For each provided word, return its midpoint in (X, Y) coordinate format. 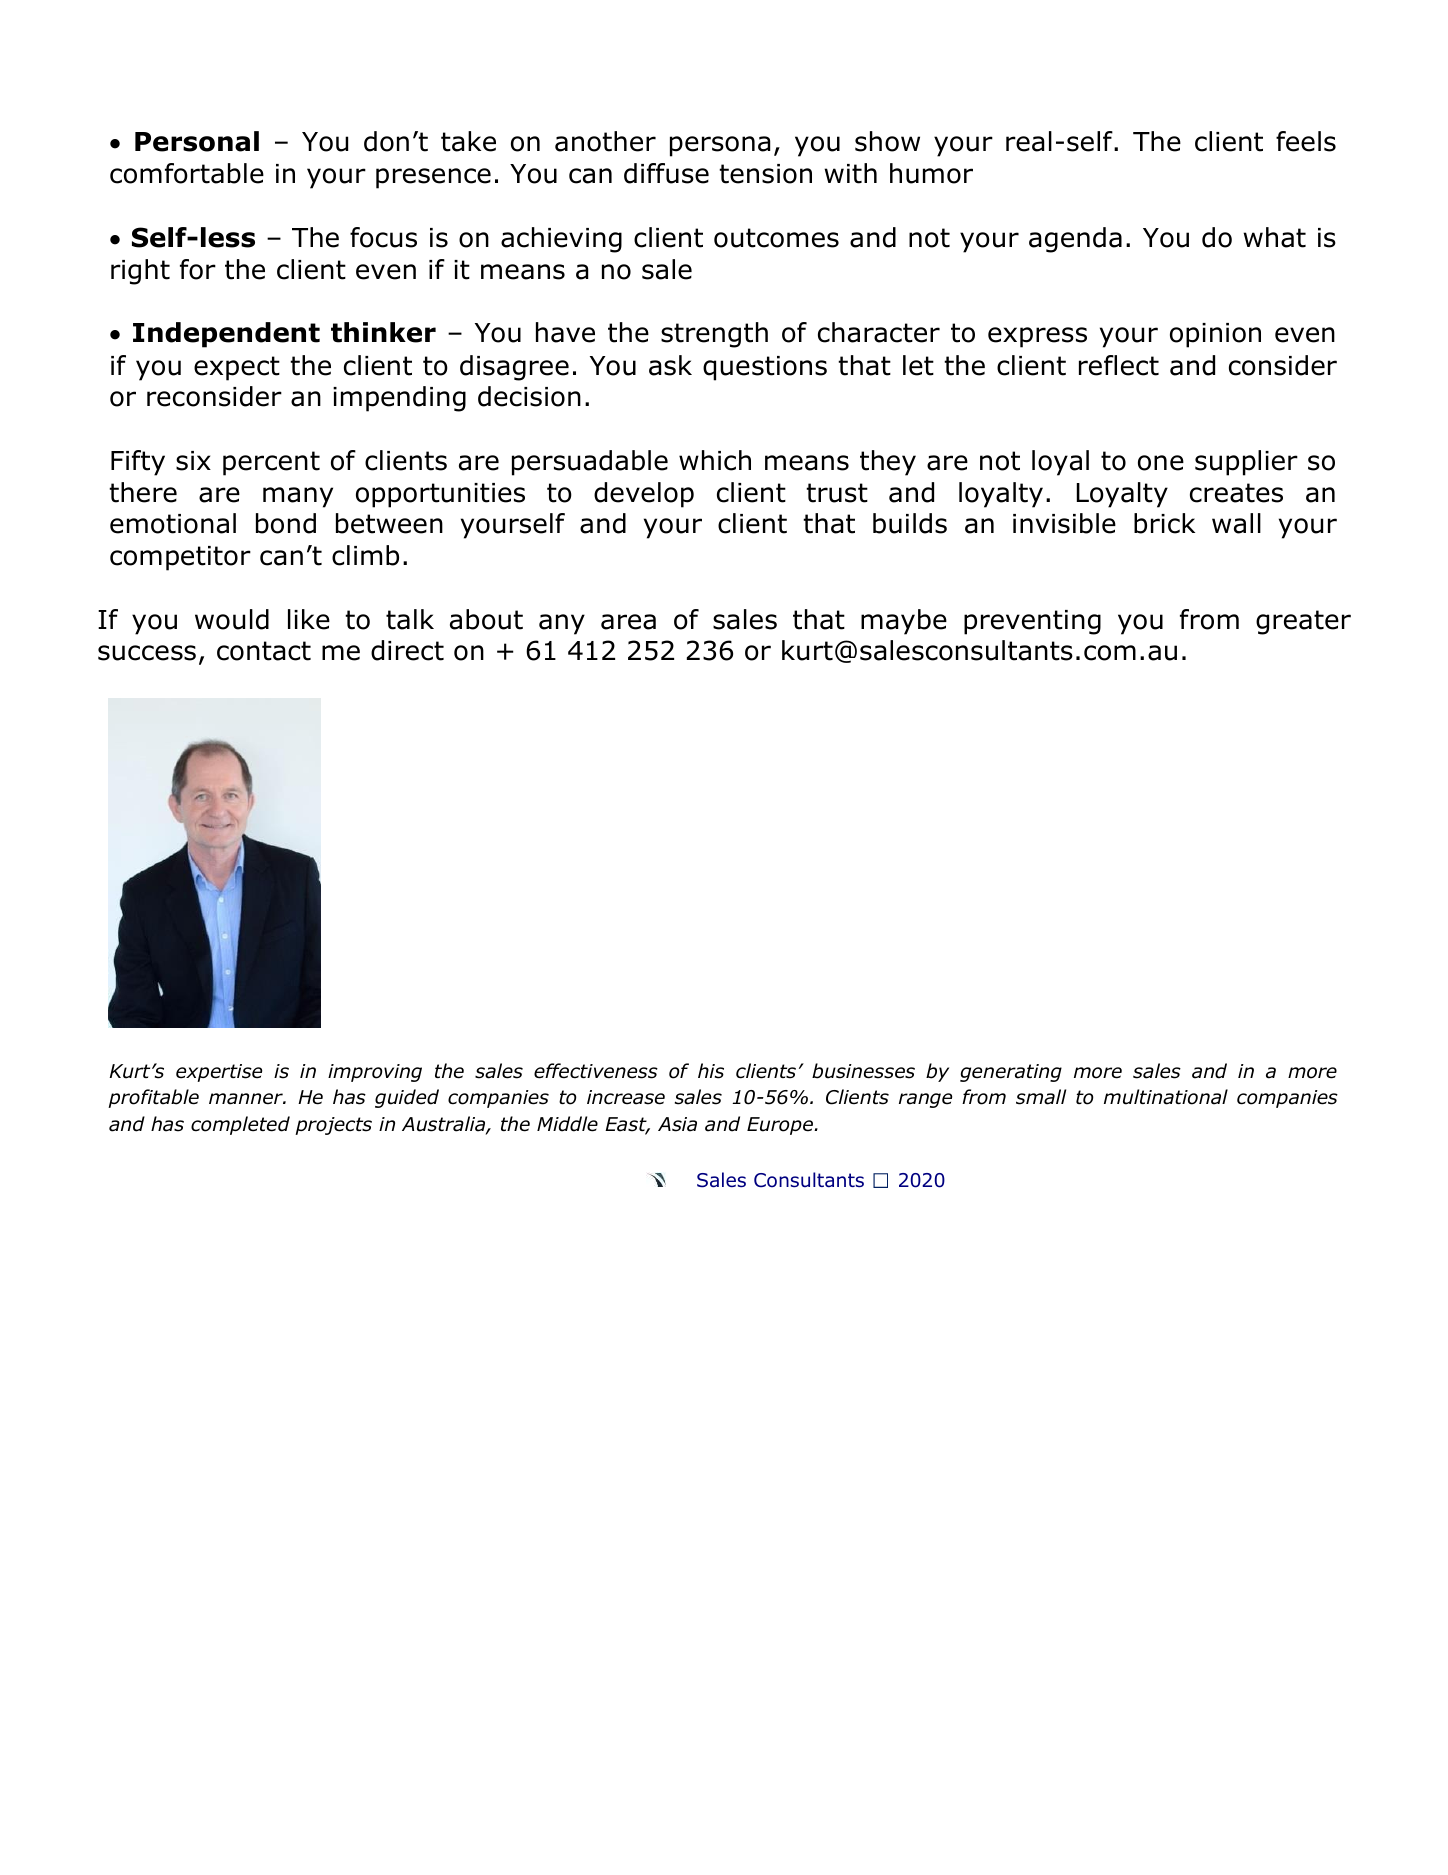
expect (237, 368)
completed (240, 1125)
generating (1011, 1073)
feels (1306, 141)
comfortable (187, 173)
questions (765, 368)
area (628, 622)
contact (264, 651)
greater (1303, 622)
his (711, 1071)
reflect (1119, 365)
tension (765, 174)
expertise (219, 1073)
